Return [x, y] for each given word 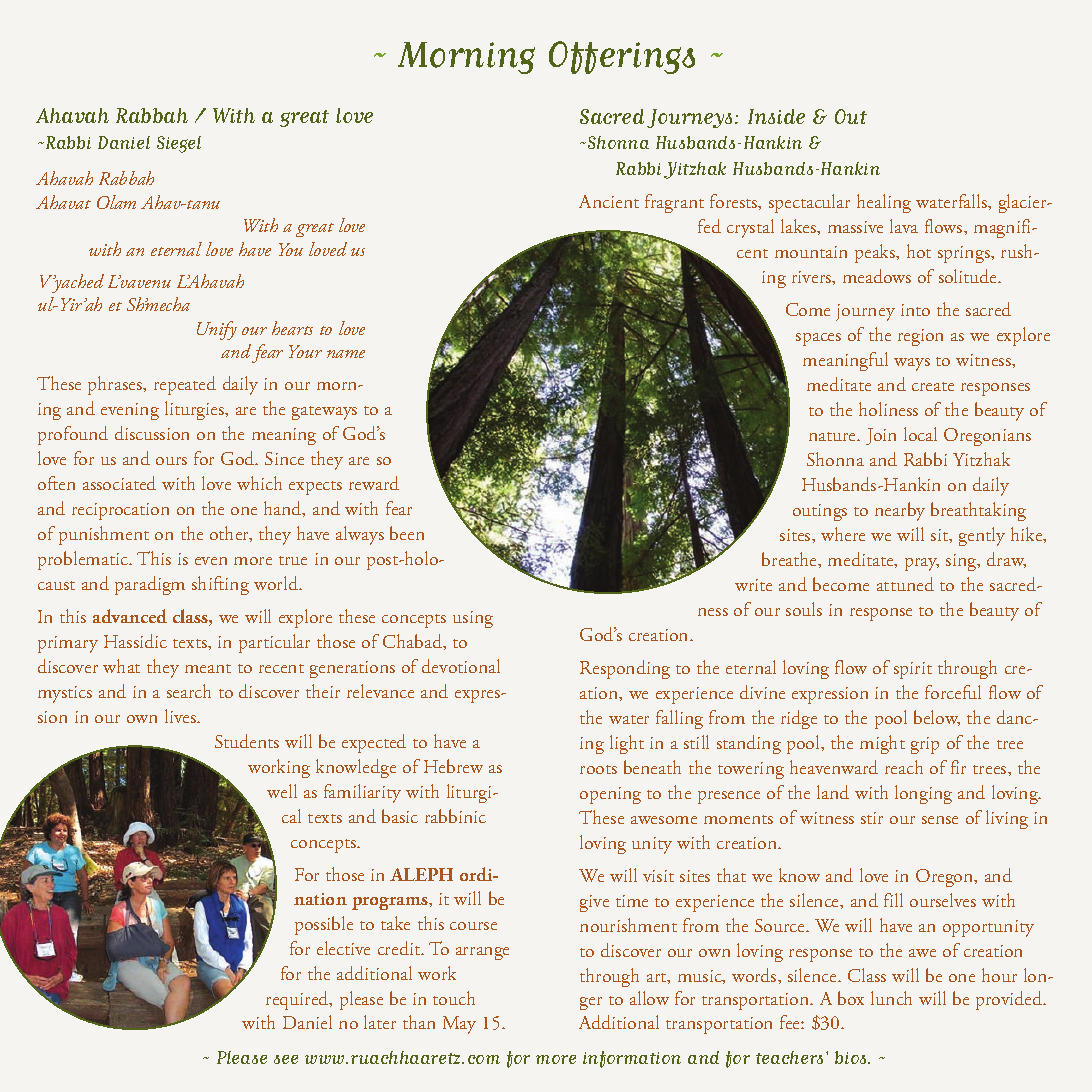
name [346, 354]
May [459, 1025]
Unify [217, 330]
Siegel [179, 144]
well [282, 791]
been [407, 533]
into [915, 310]
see [286, 1059]
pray [922, 564]
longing [923, 794]
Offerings [622, 57]
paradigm [150, 585]
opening [610, 795]
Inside [776, 116]
